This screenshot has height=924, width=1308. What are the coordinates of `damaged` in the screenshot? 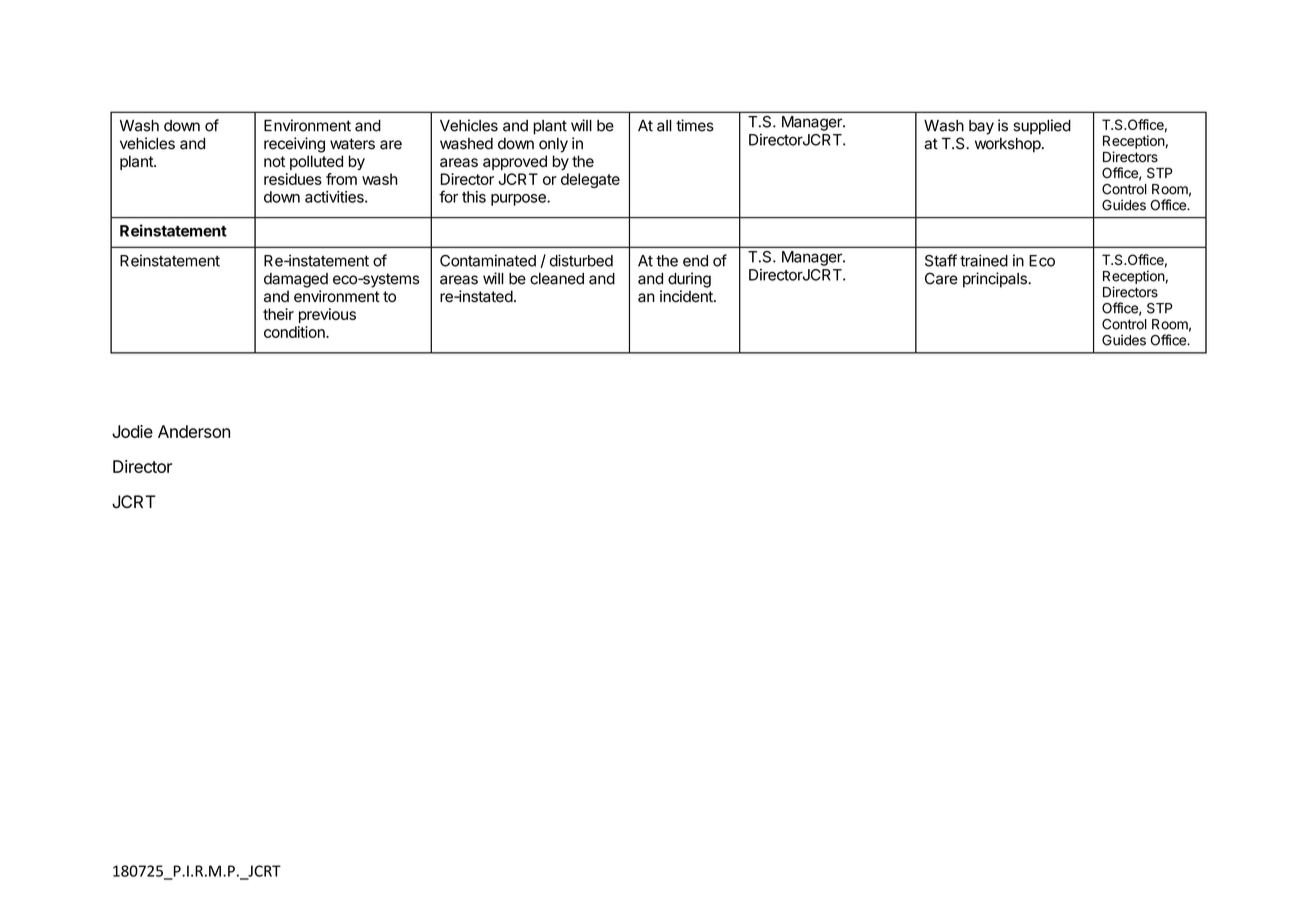 It's located at (296, 280).
